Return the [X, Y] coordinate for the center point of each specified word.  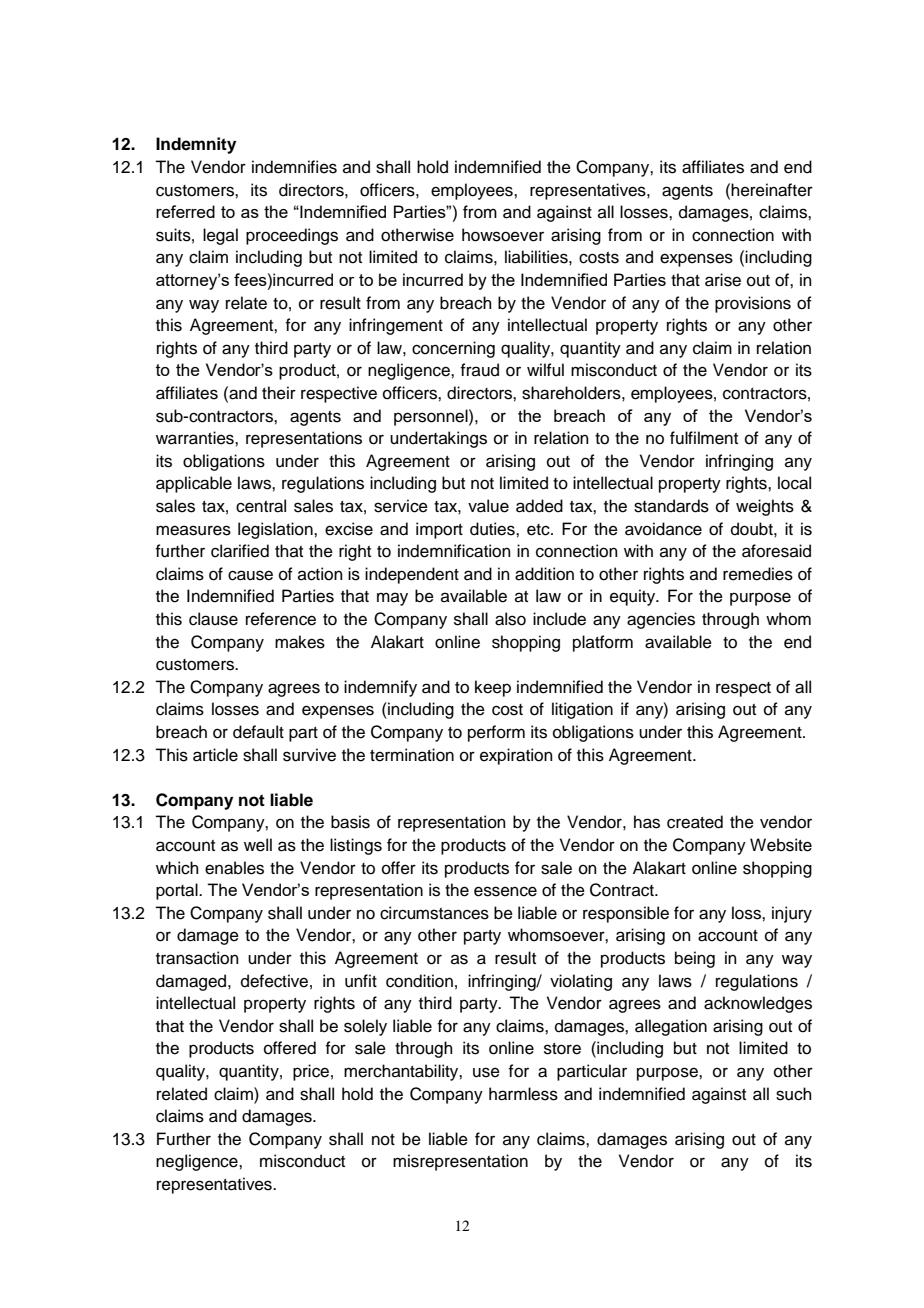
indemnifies [294, 167]
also [510, 619]
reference [281, 619]
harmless [523, 1094]
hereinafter [771, 190]
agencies [661, 620]
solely [365, 1027]
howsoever [503, 235]
